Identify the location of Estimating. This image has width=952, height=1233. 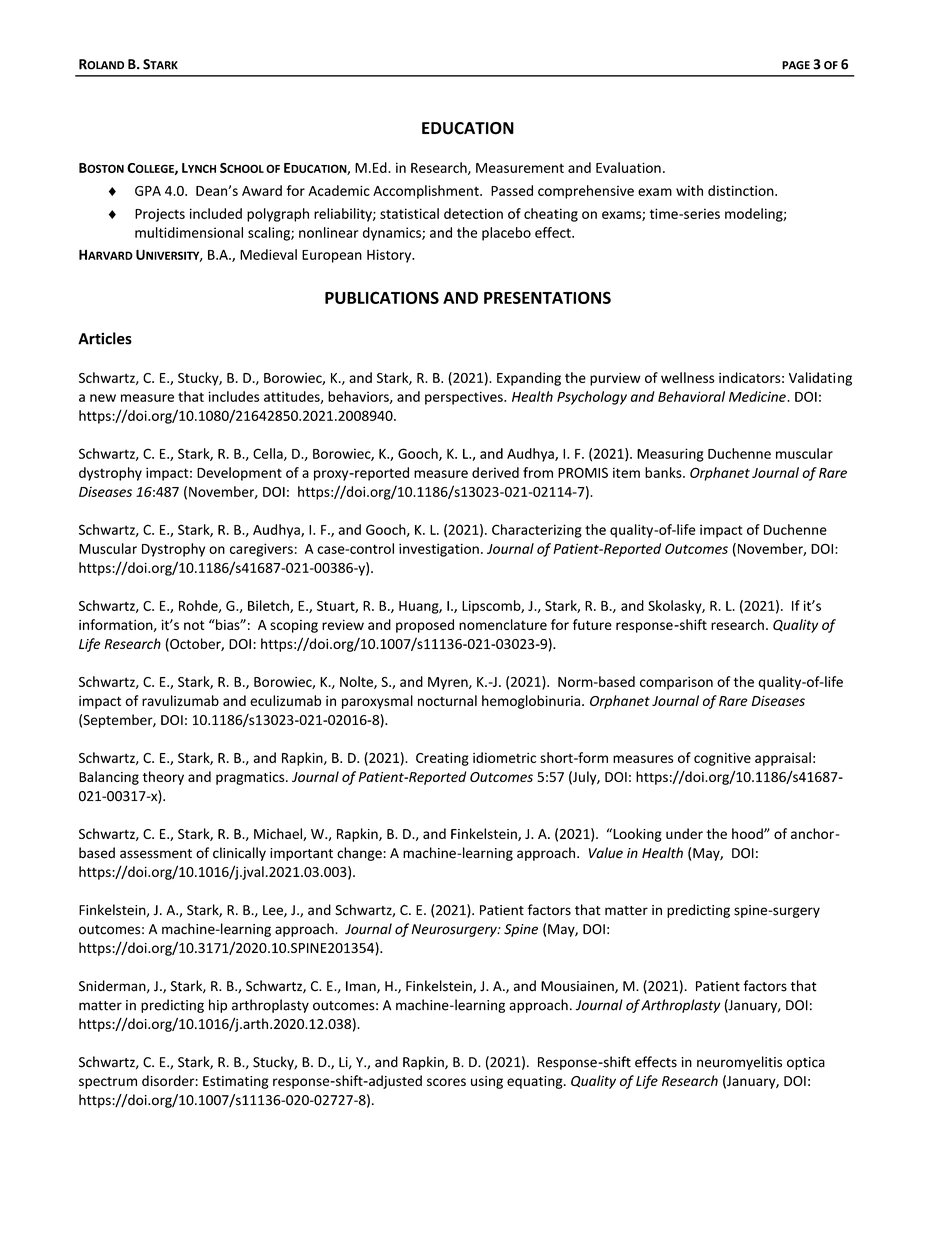
(236, 1082).
